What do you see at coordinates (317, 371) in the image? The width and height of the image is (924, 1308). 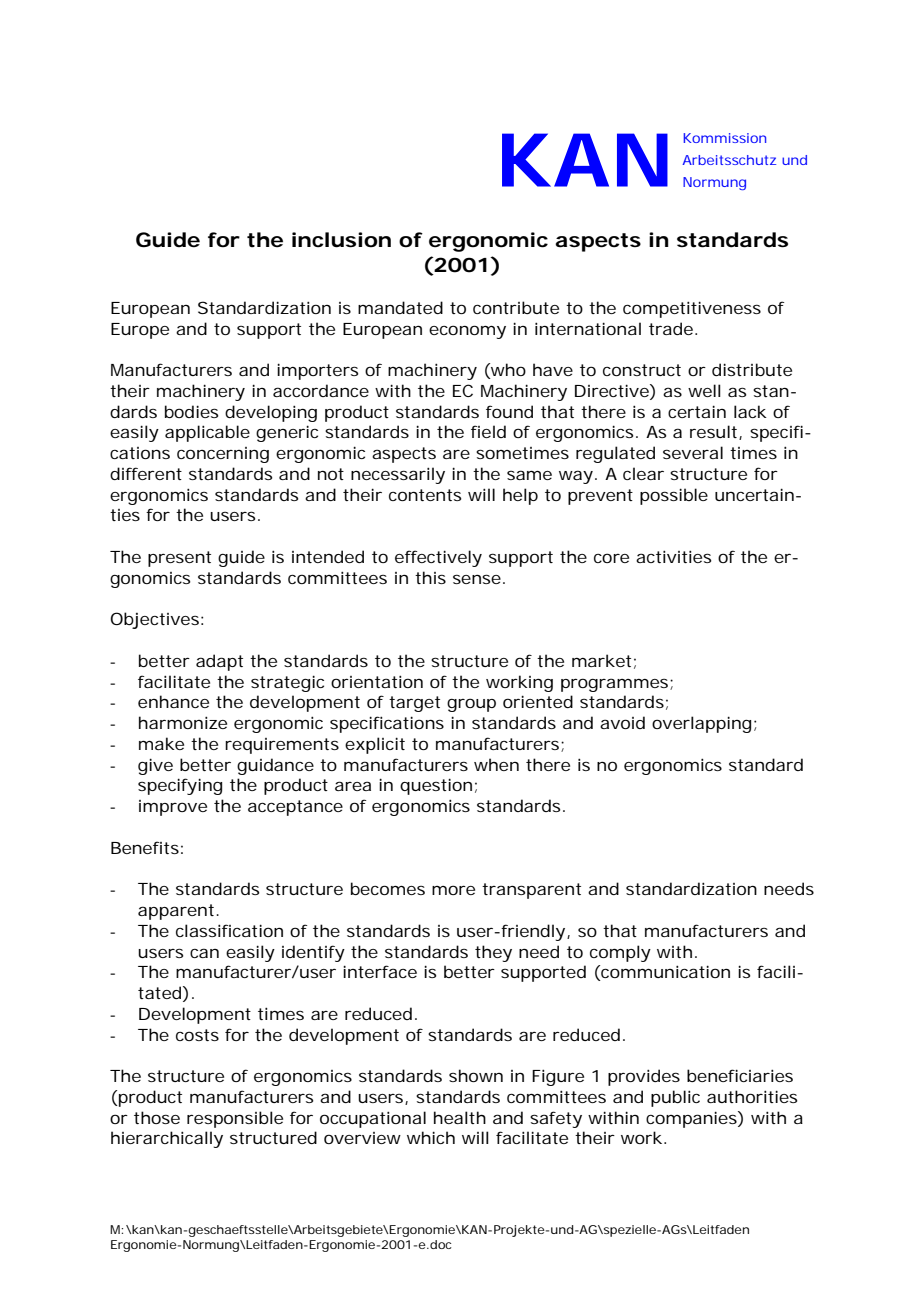 I see `importers` at bounding box center [317, 371].
